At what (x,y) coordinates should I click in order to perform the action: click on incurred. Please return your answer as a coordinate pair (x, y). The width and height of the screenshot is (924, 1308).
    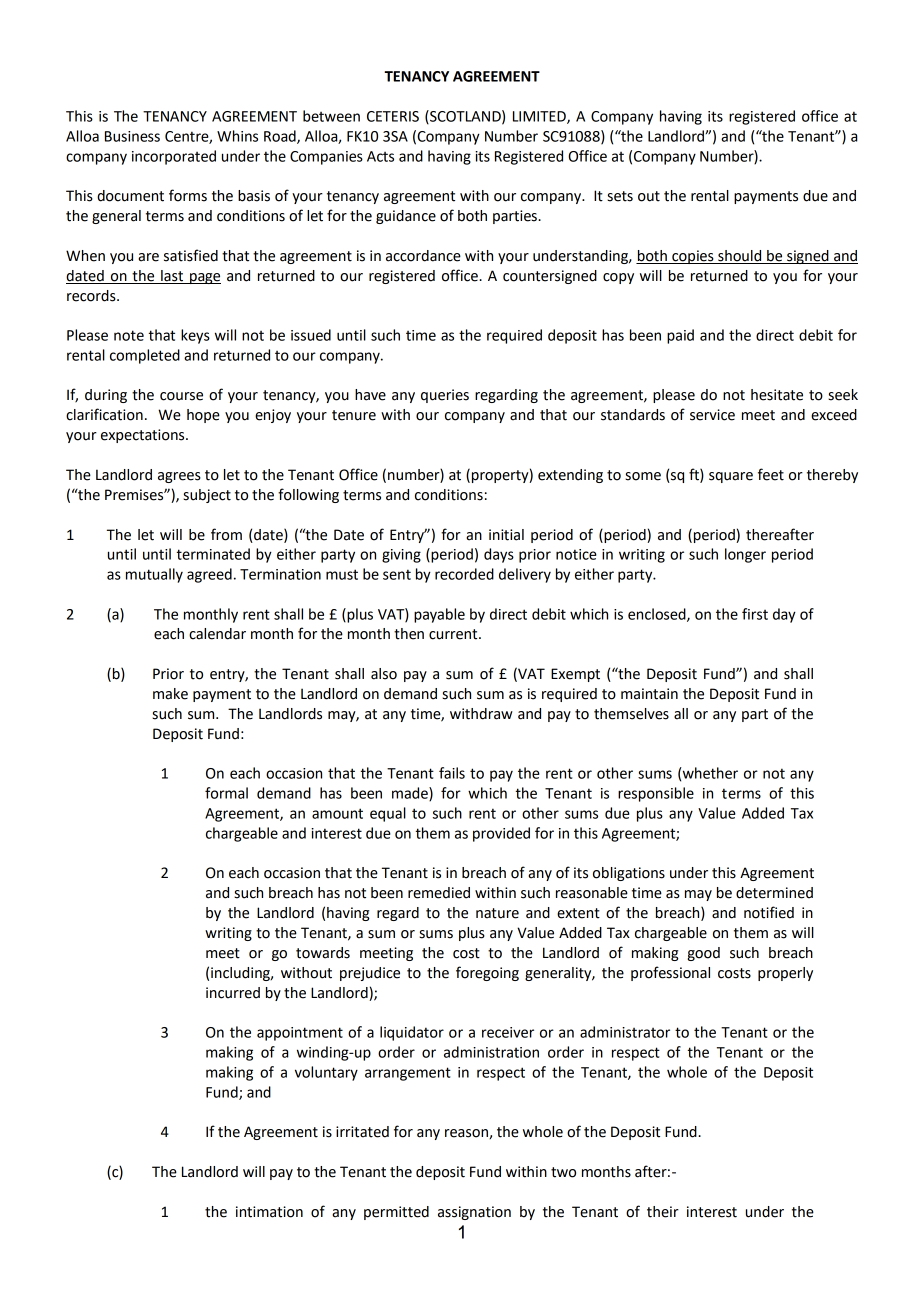
    Looking at the image, I should click on (233, 993).
